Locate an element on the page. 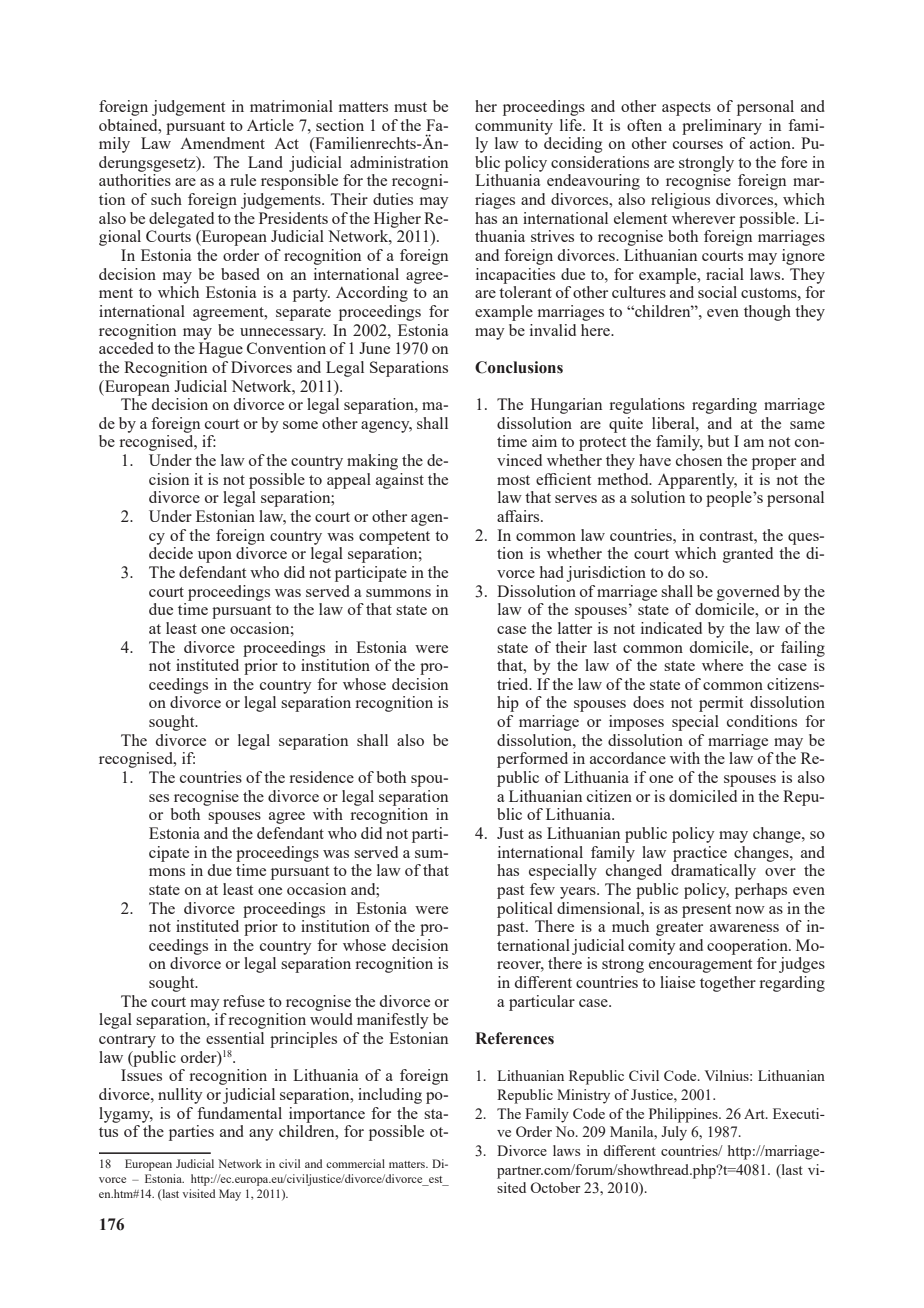 This image has width=924, height=1308. Hague is located at coordinates (221, 350).
